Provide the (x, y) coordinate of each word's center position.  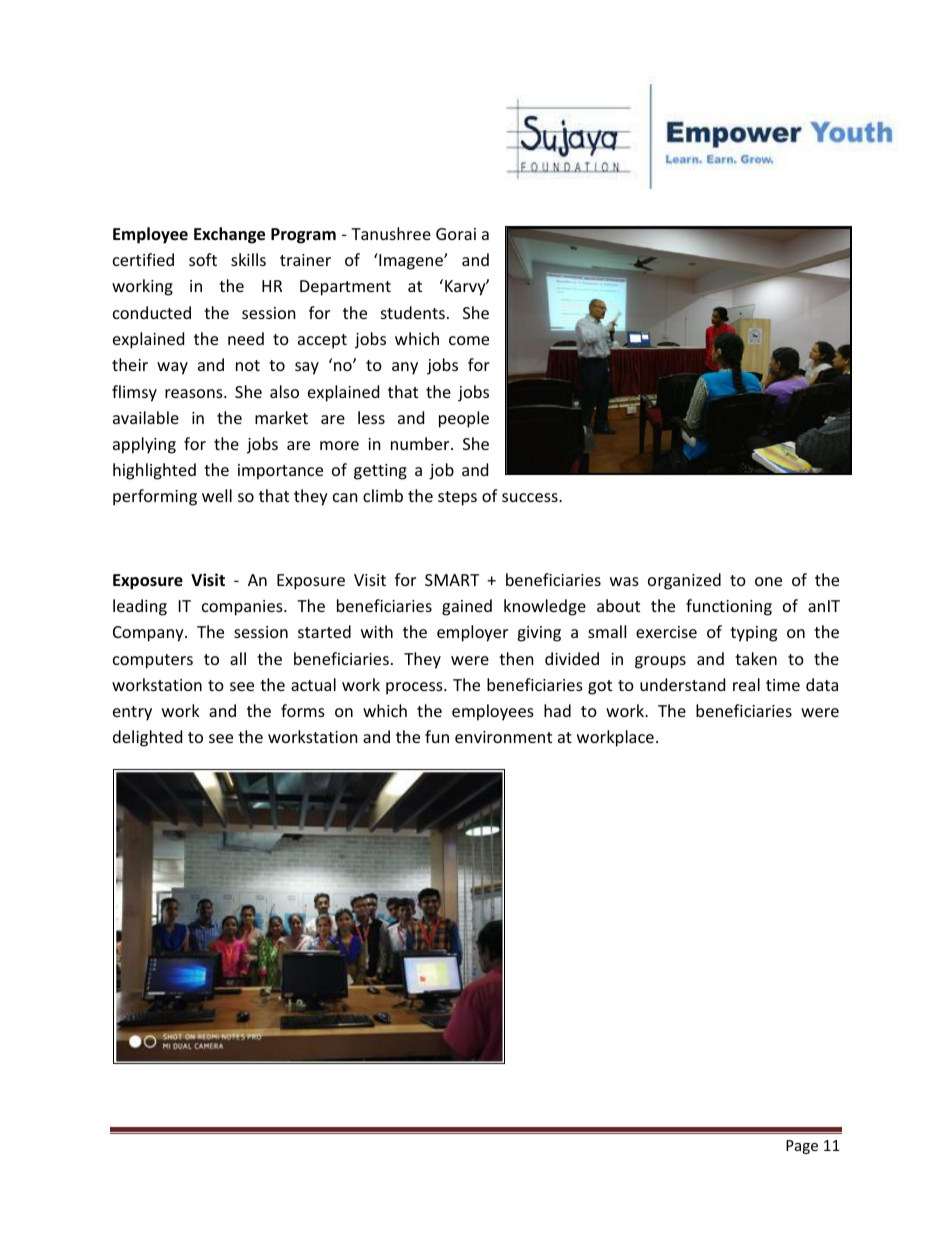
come (469, 340)
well (217, 495)
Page (802, 1147)
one (768, 581)
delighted (147, 738)
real (746, 684)
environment (503, 737)
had (557, 710)
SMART (452, 580)
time (783, 685)
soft (203, 259)
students (413, 312)
